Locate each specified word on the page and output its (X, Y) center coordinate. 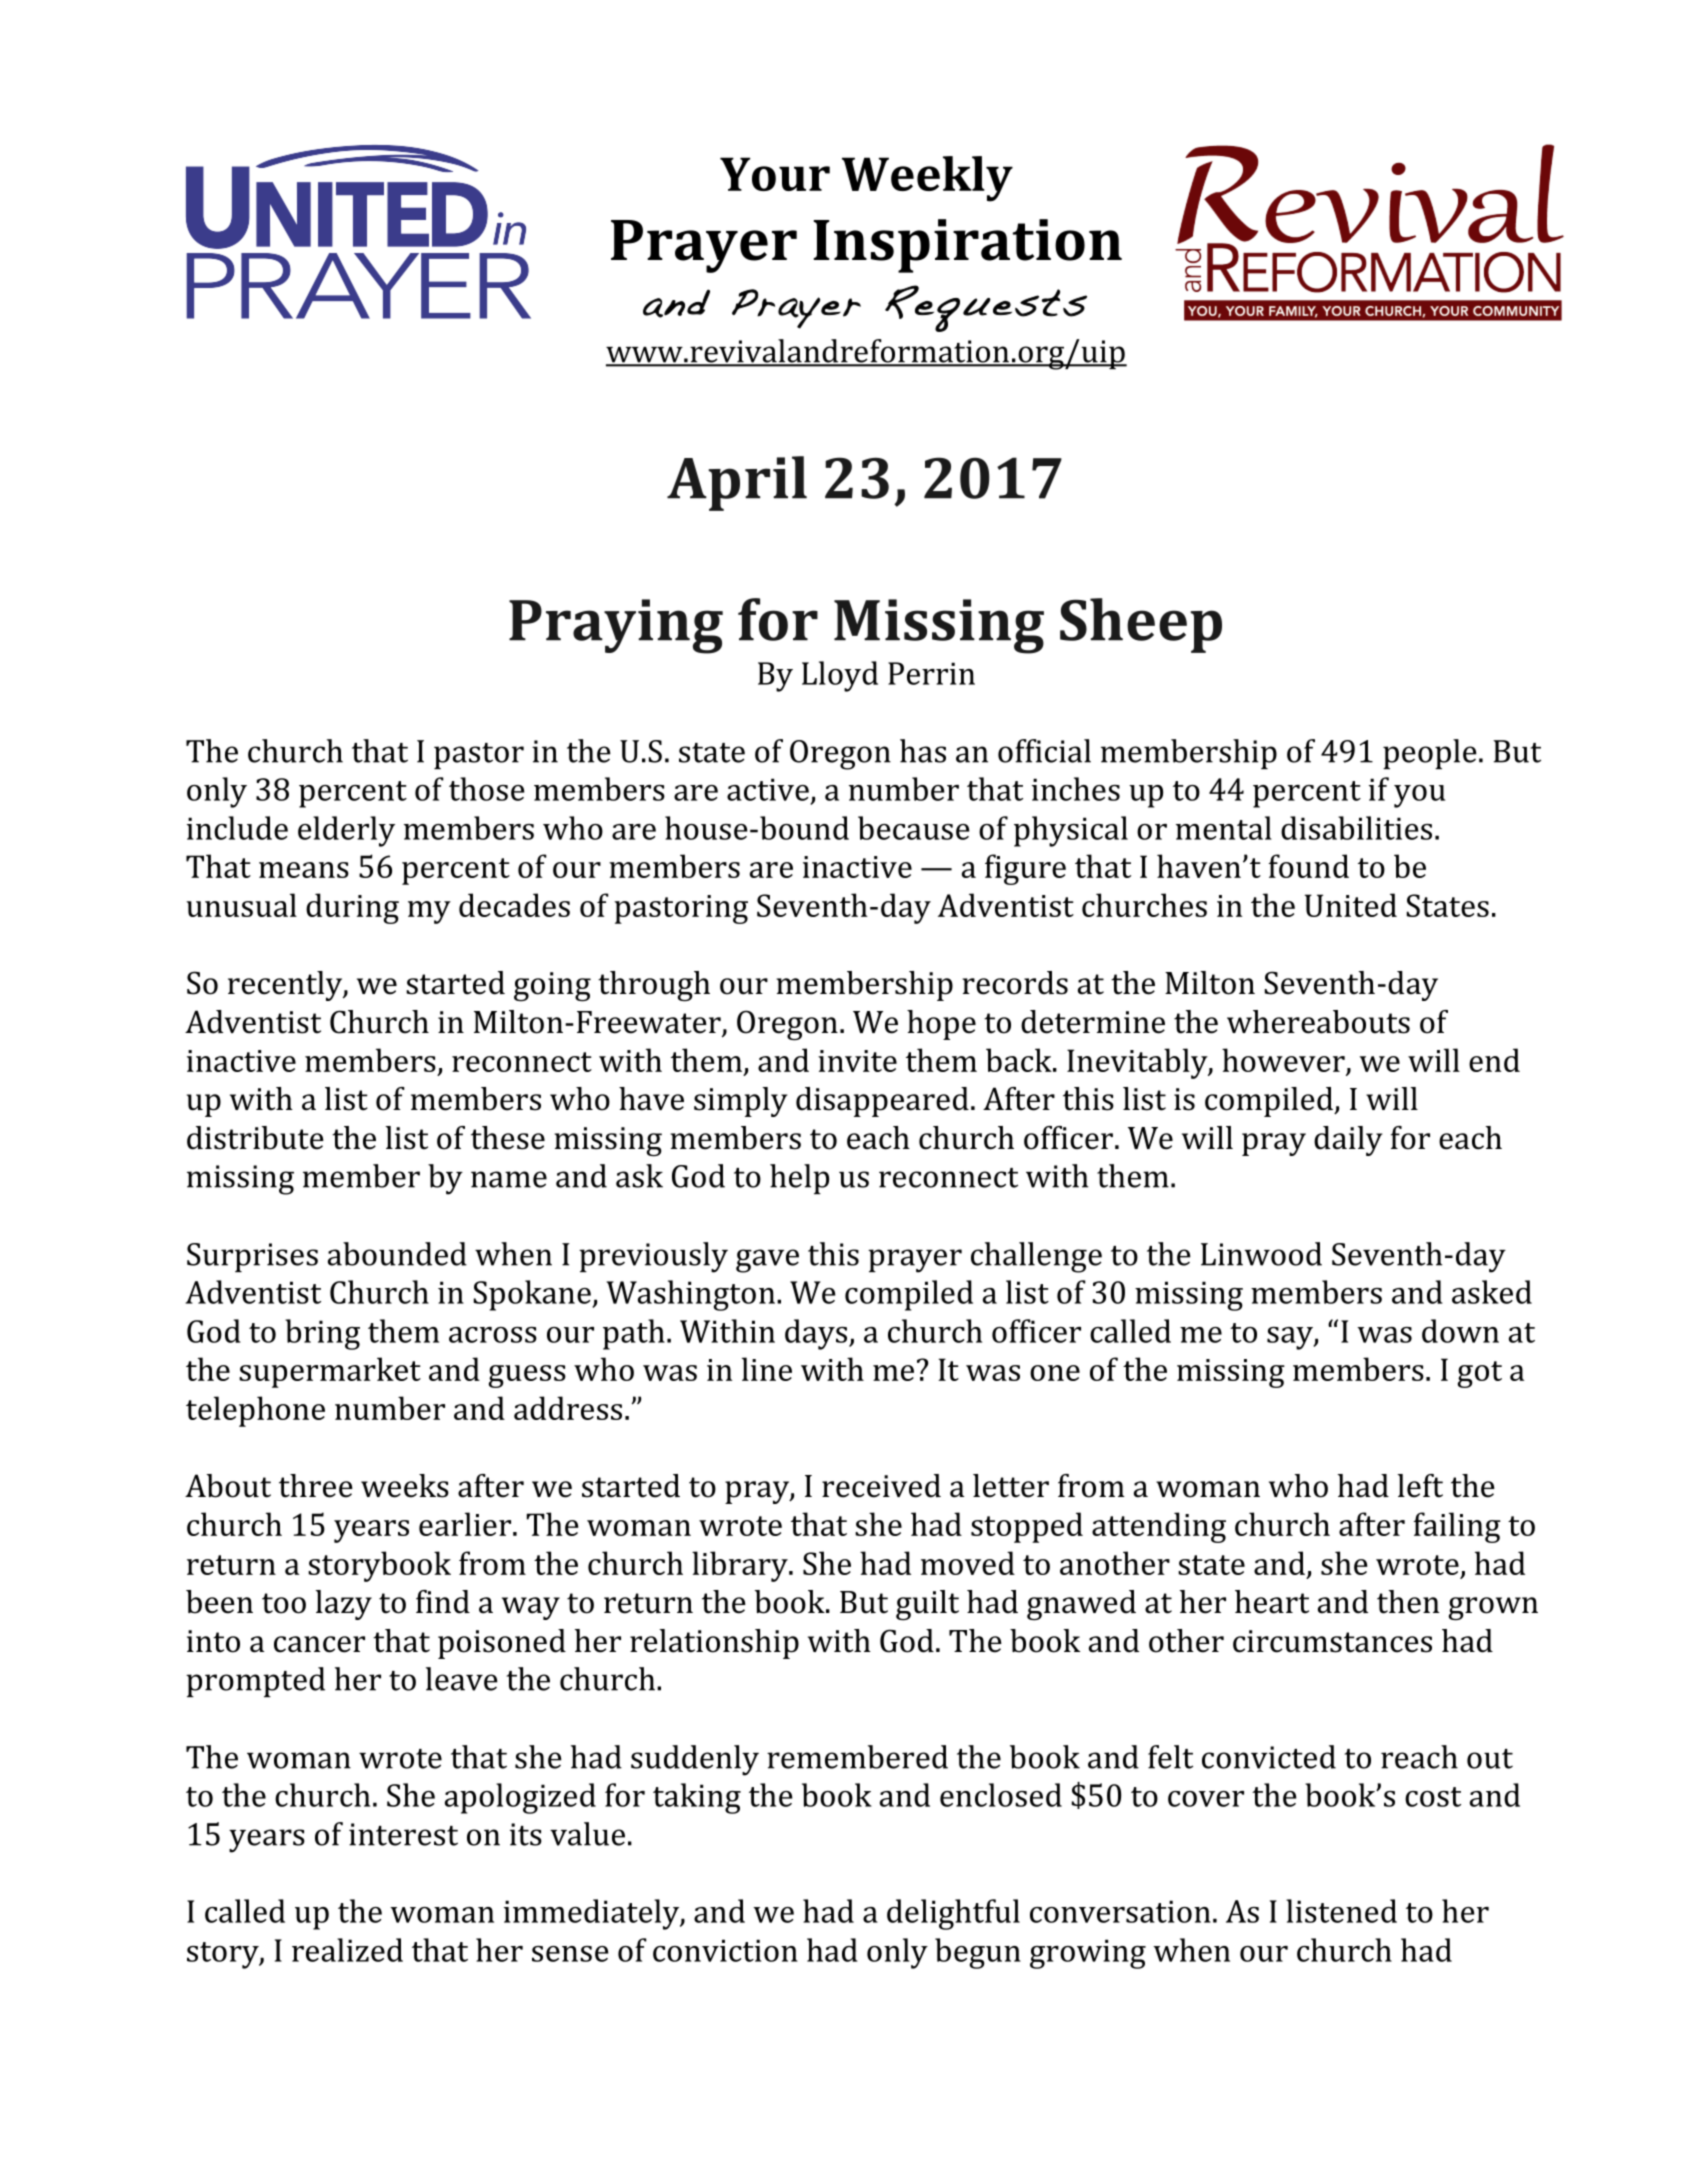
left (1420, 1486)
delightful (953, 1914)
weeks (405, 1486)
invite (857, 1061)
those (487, 789)
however (1284, 1061)
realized (347, 1950)
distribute (255, 1138)
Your (775, 174)
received (881, 1486)
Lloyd (840, 676)
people (1430, 754)
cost (1433, 1797)
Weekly (927, 179)
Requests (986, 308)
